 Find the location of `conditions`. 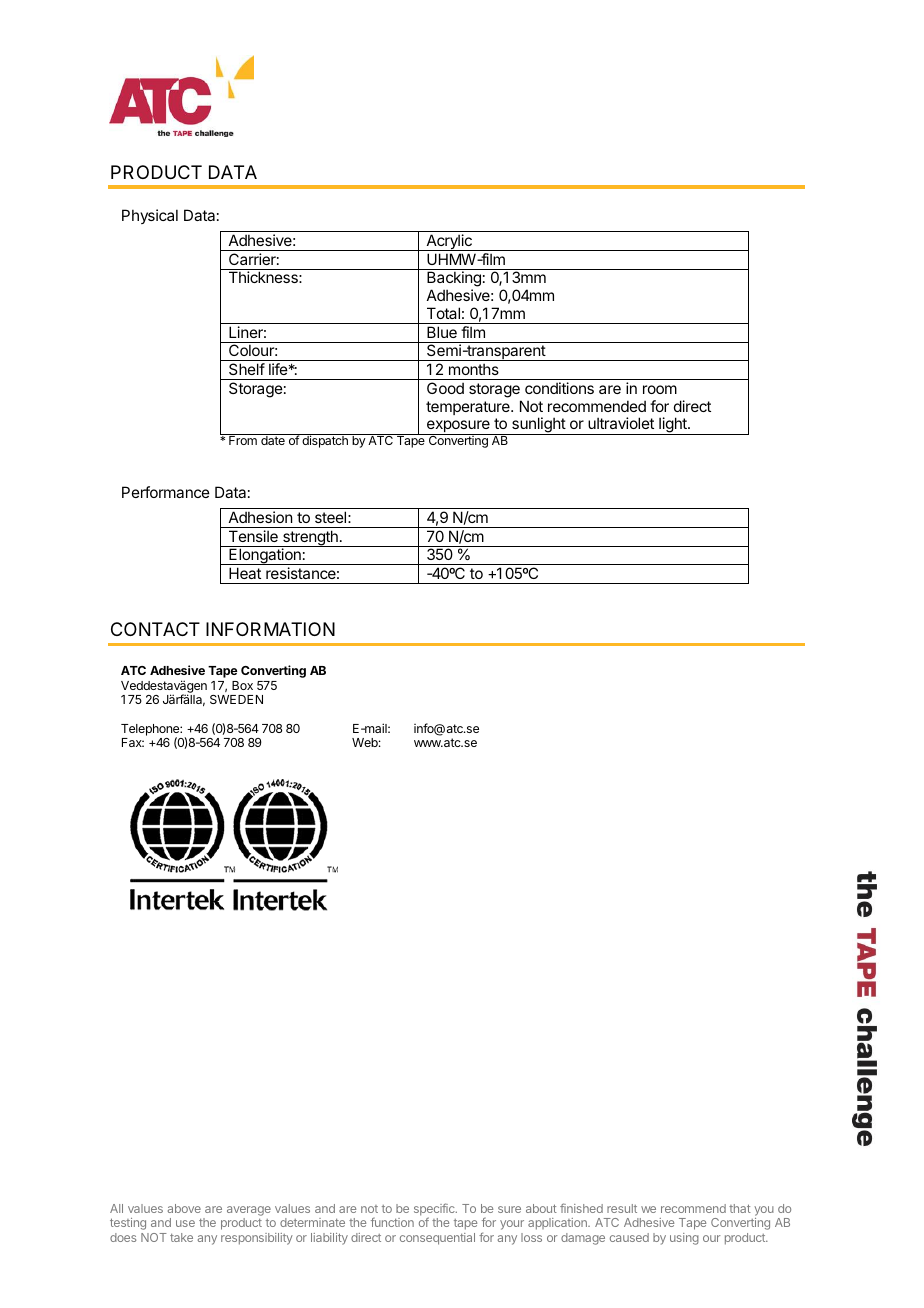

conditions is located at coordinates (559, 388).
